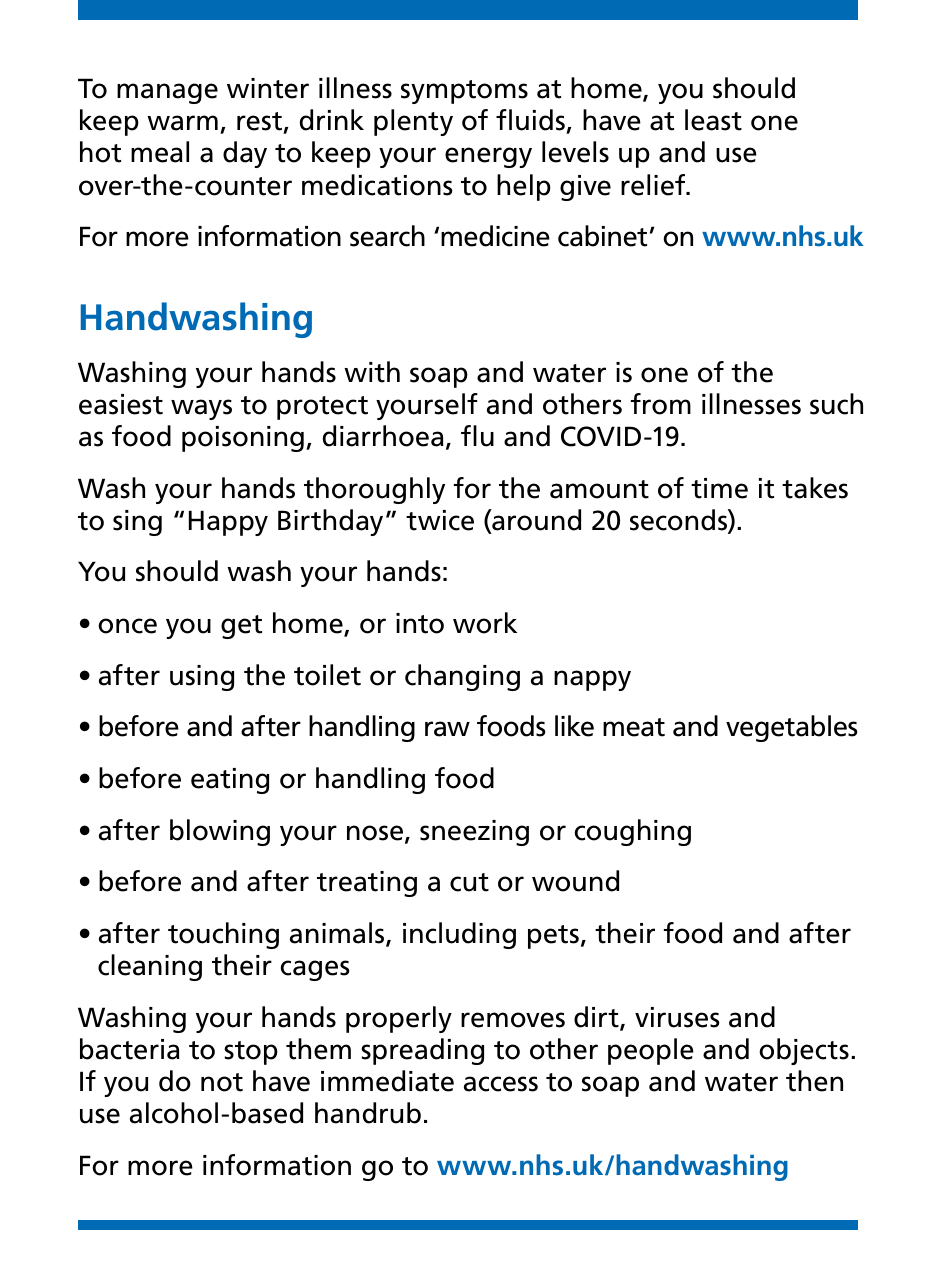 The image size is (936, 1288). What do you see at coordinates (719, 488) in the screenshot?
I see `time` at bounding box center [719, 488].
